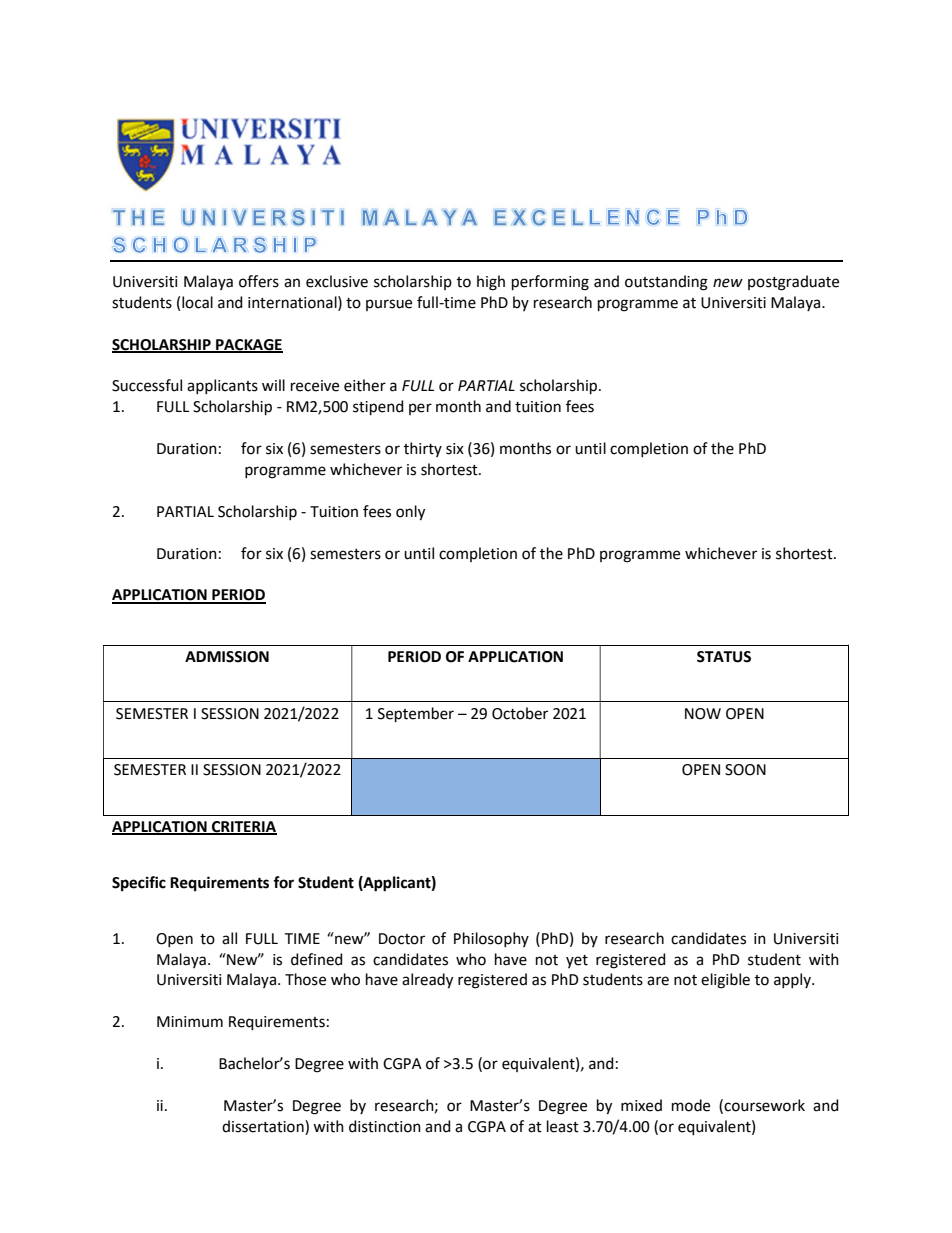 The image size is (952, 1233). I want to click on local, so click(197, 302).
